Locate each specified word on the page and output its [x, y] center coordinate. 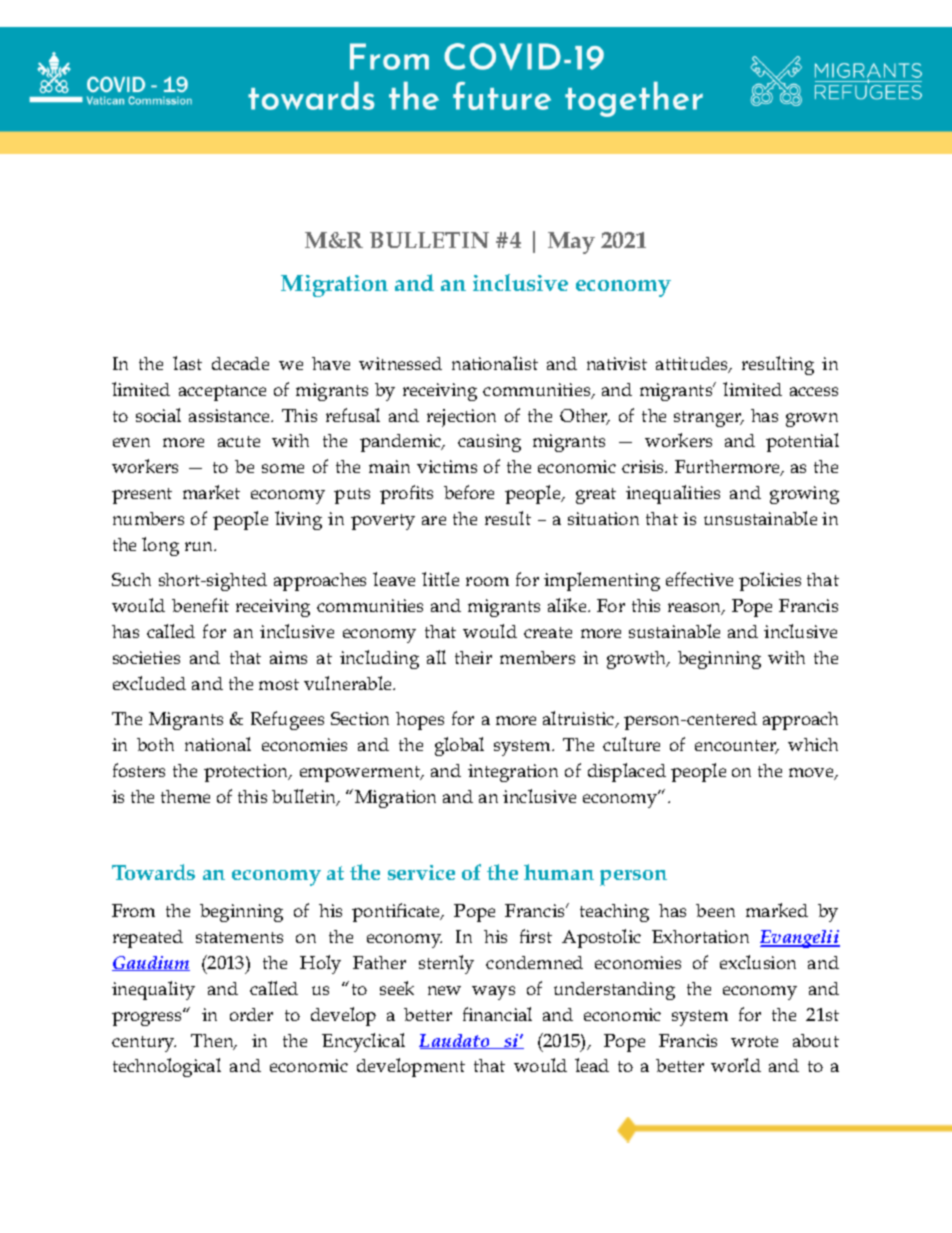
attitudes [693, 365]
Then [213, 1042]
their [473, 657]
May [571, 243]
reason [696, 609]
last [187, 363]
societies [146, 657]
